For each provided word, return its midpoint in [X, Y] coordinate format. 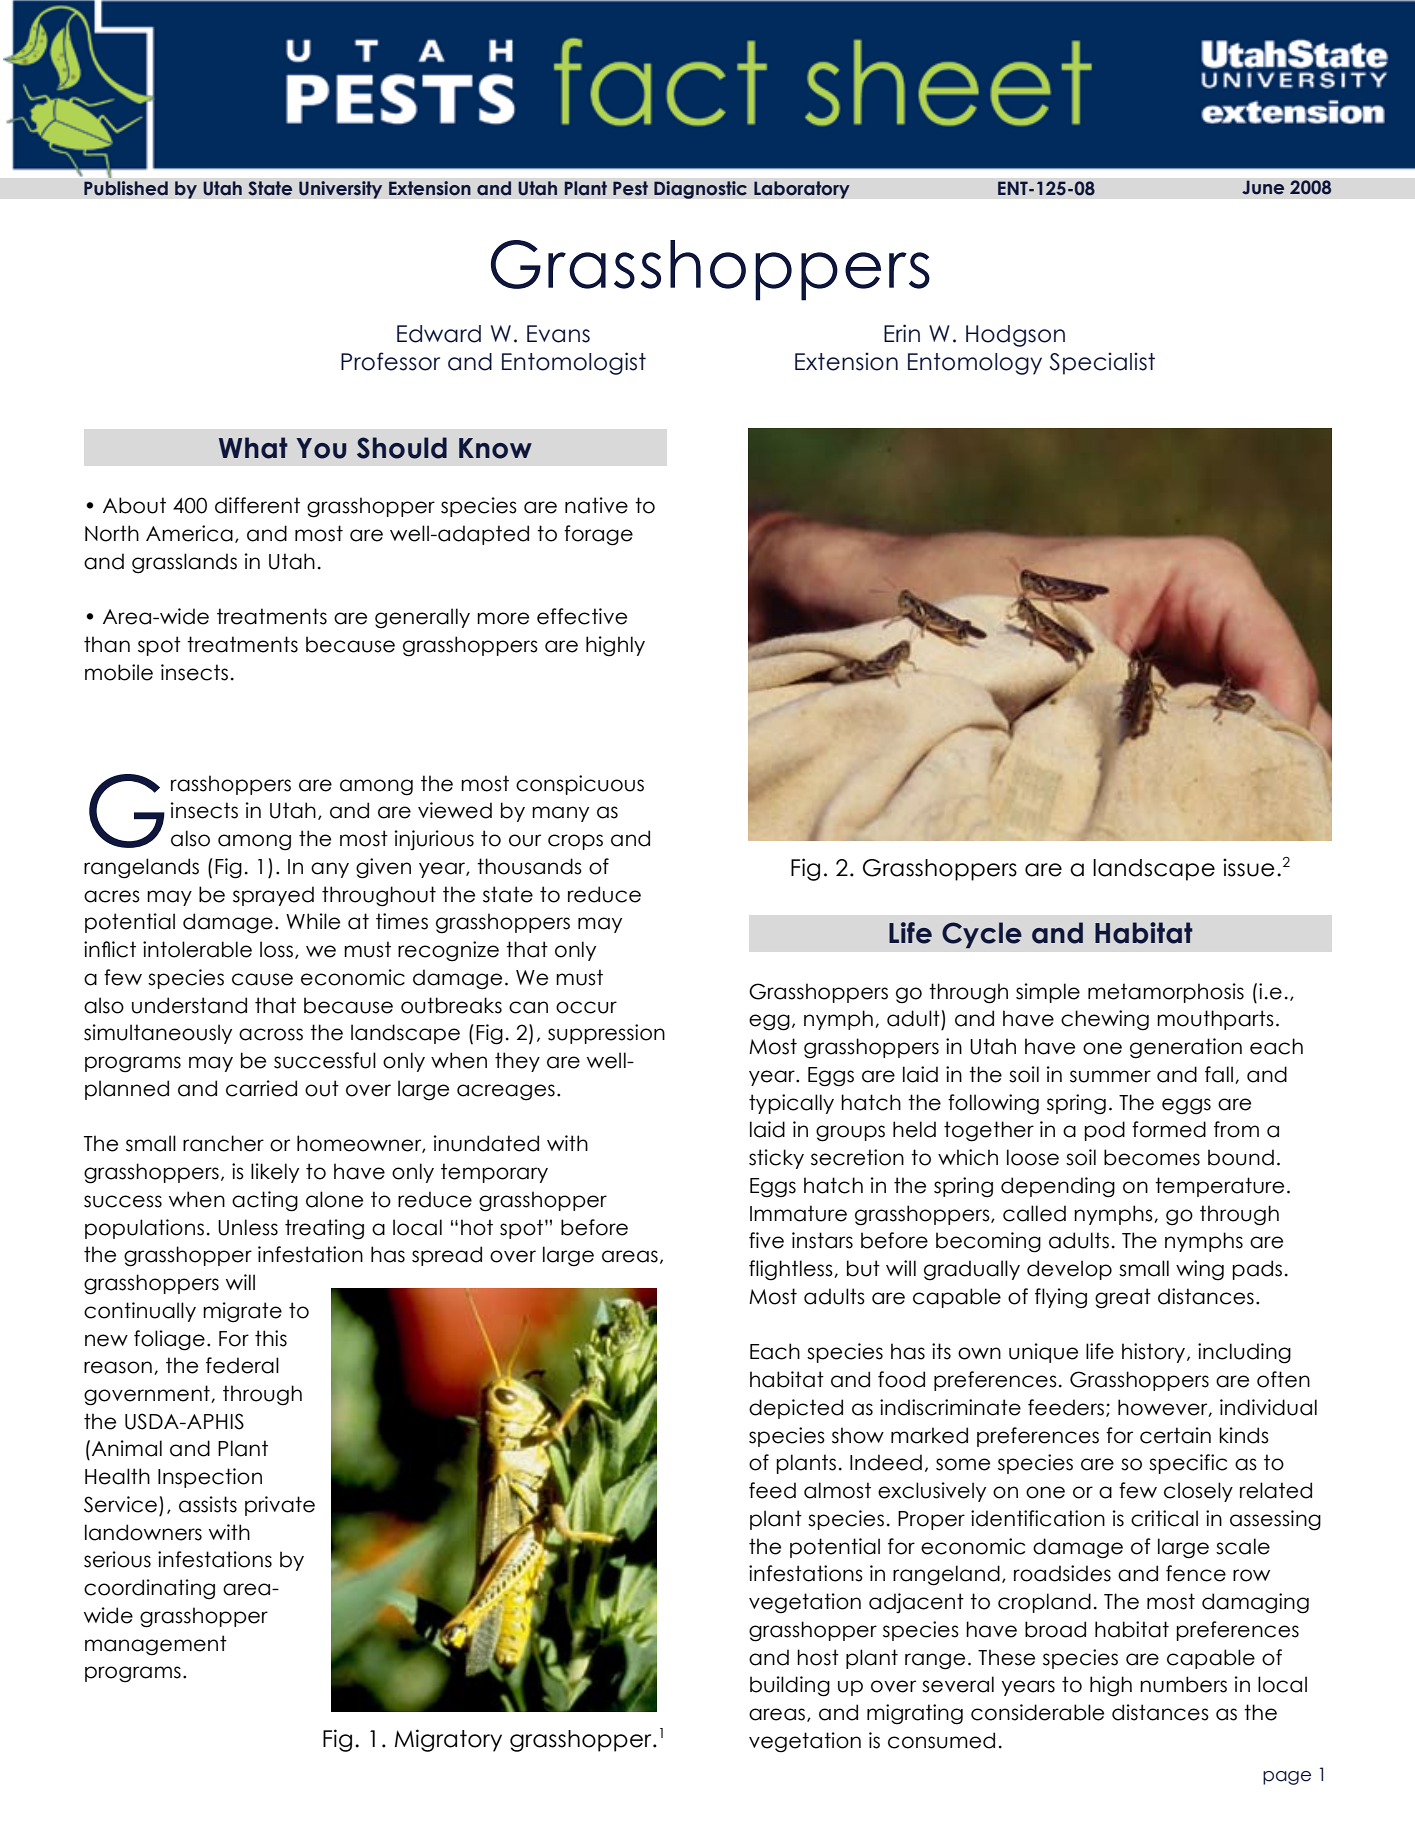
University [341, 190]
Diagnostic [700, 190]
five [766, 1240]
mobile [119, 672]
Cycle [982, 935]
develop [1069, 1270]
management [156, 1645]
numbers [1183, 1684]
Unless [248, 1227]
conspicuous [580, 785]
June [1263, 187]
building [790, 1686]
